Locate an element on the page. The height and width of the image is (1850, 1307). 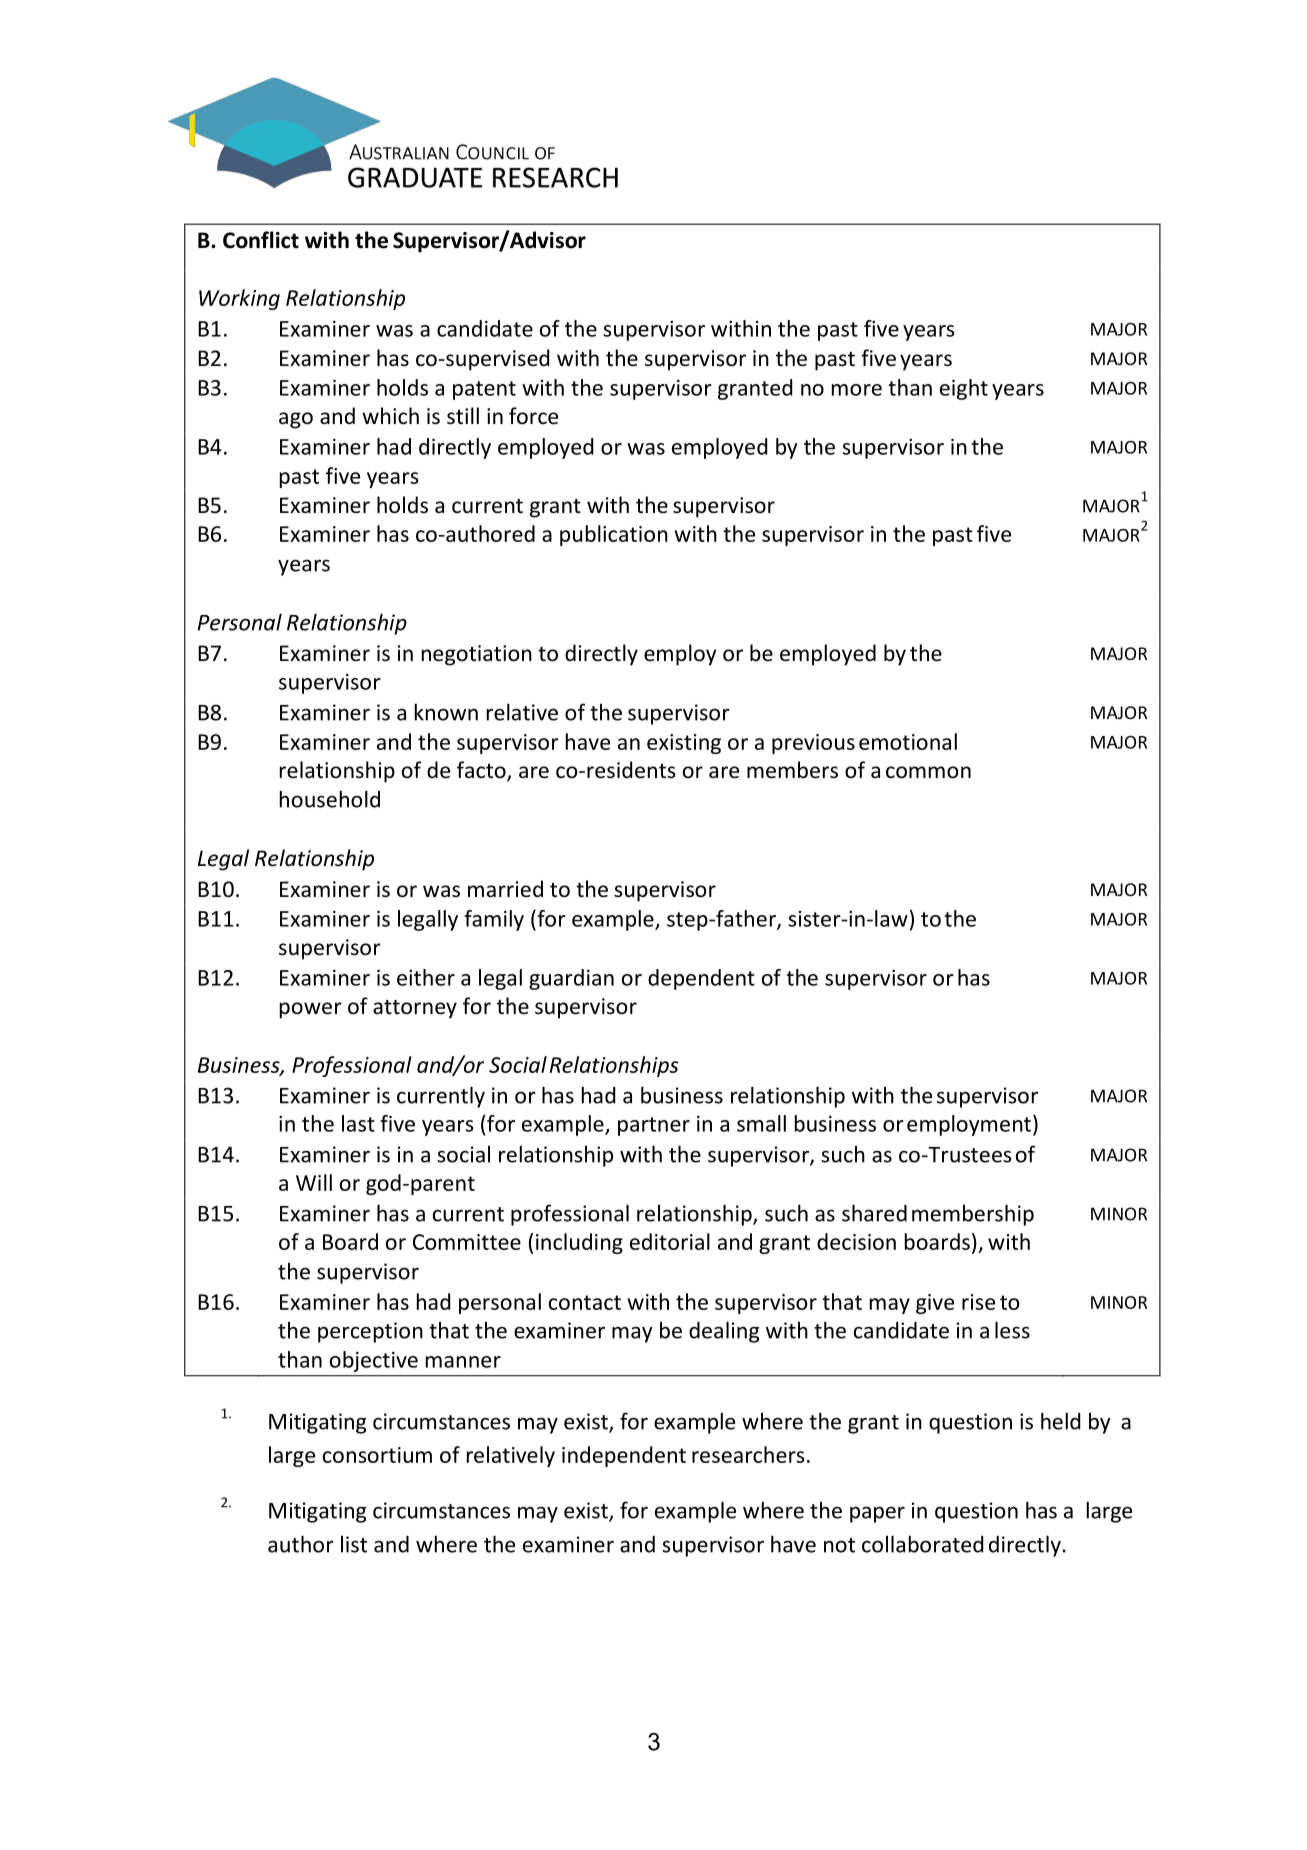
researchers is located at coordinates (748, 1454).
